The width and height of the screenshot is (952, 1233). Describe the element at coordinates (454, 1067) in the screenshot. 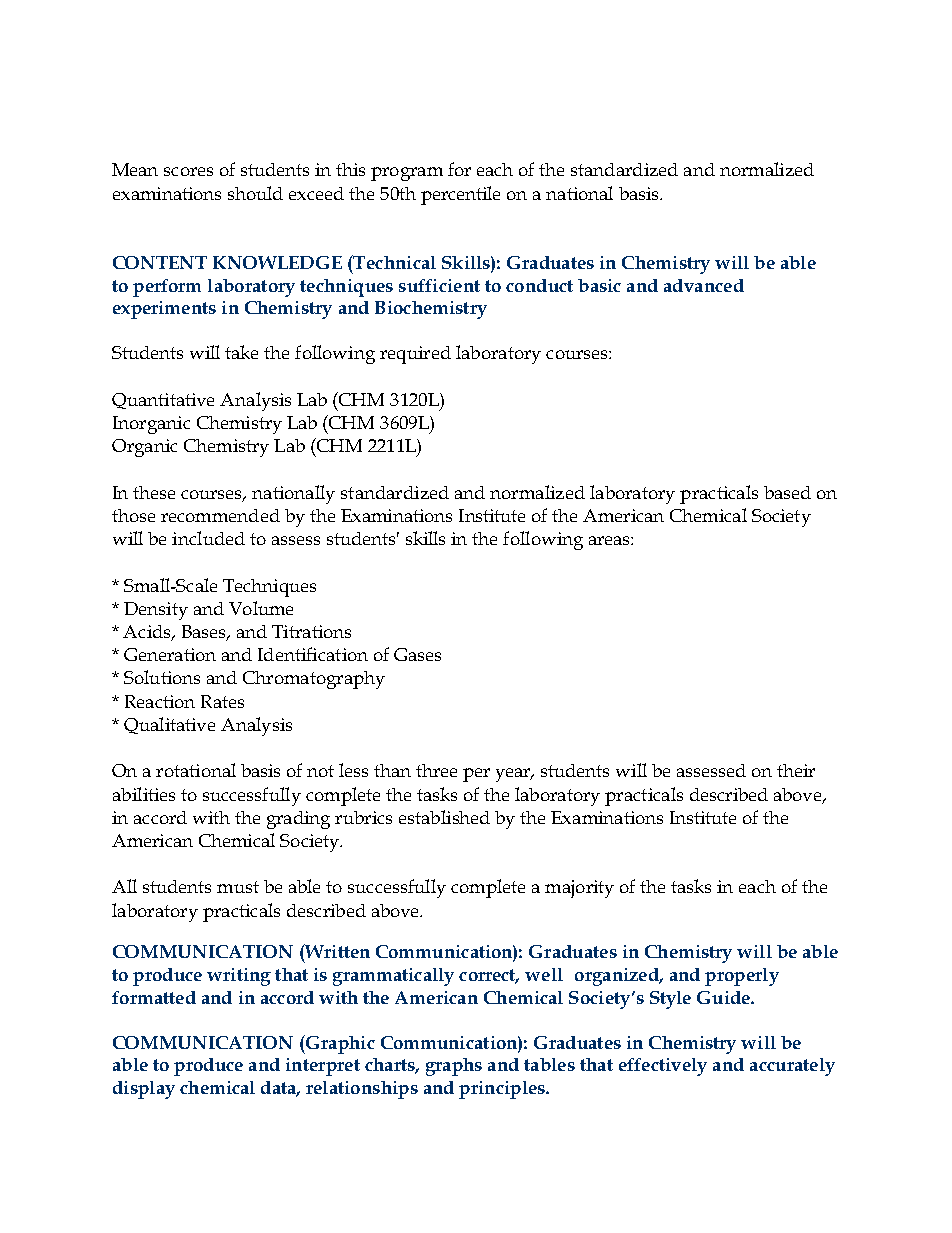

I see `graphs` at that location.
